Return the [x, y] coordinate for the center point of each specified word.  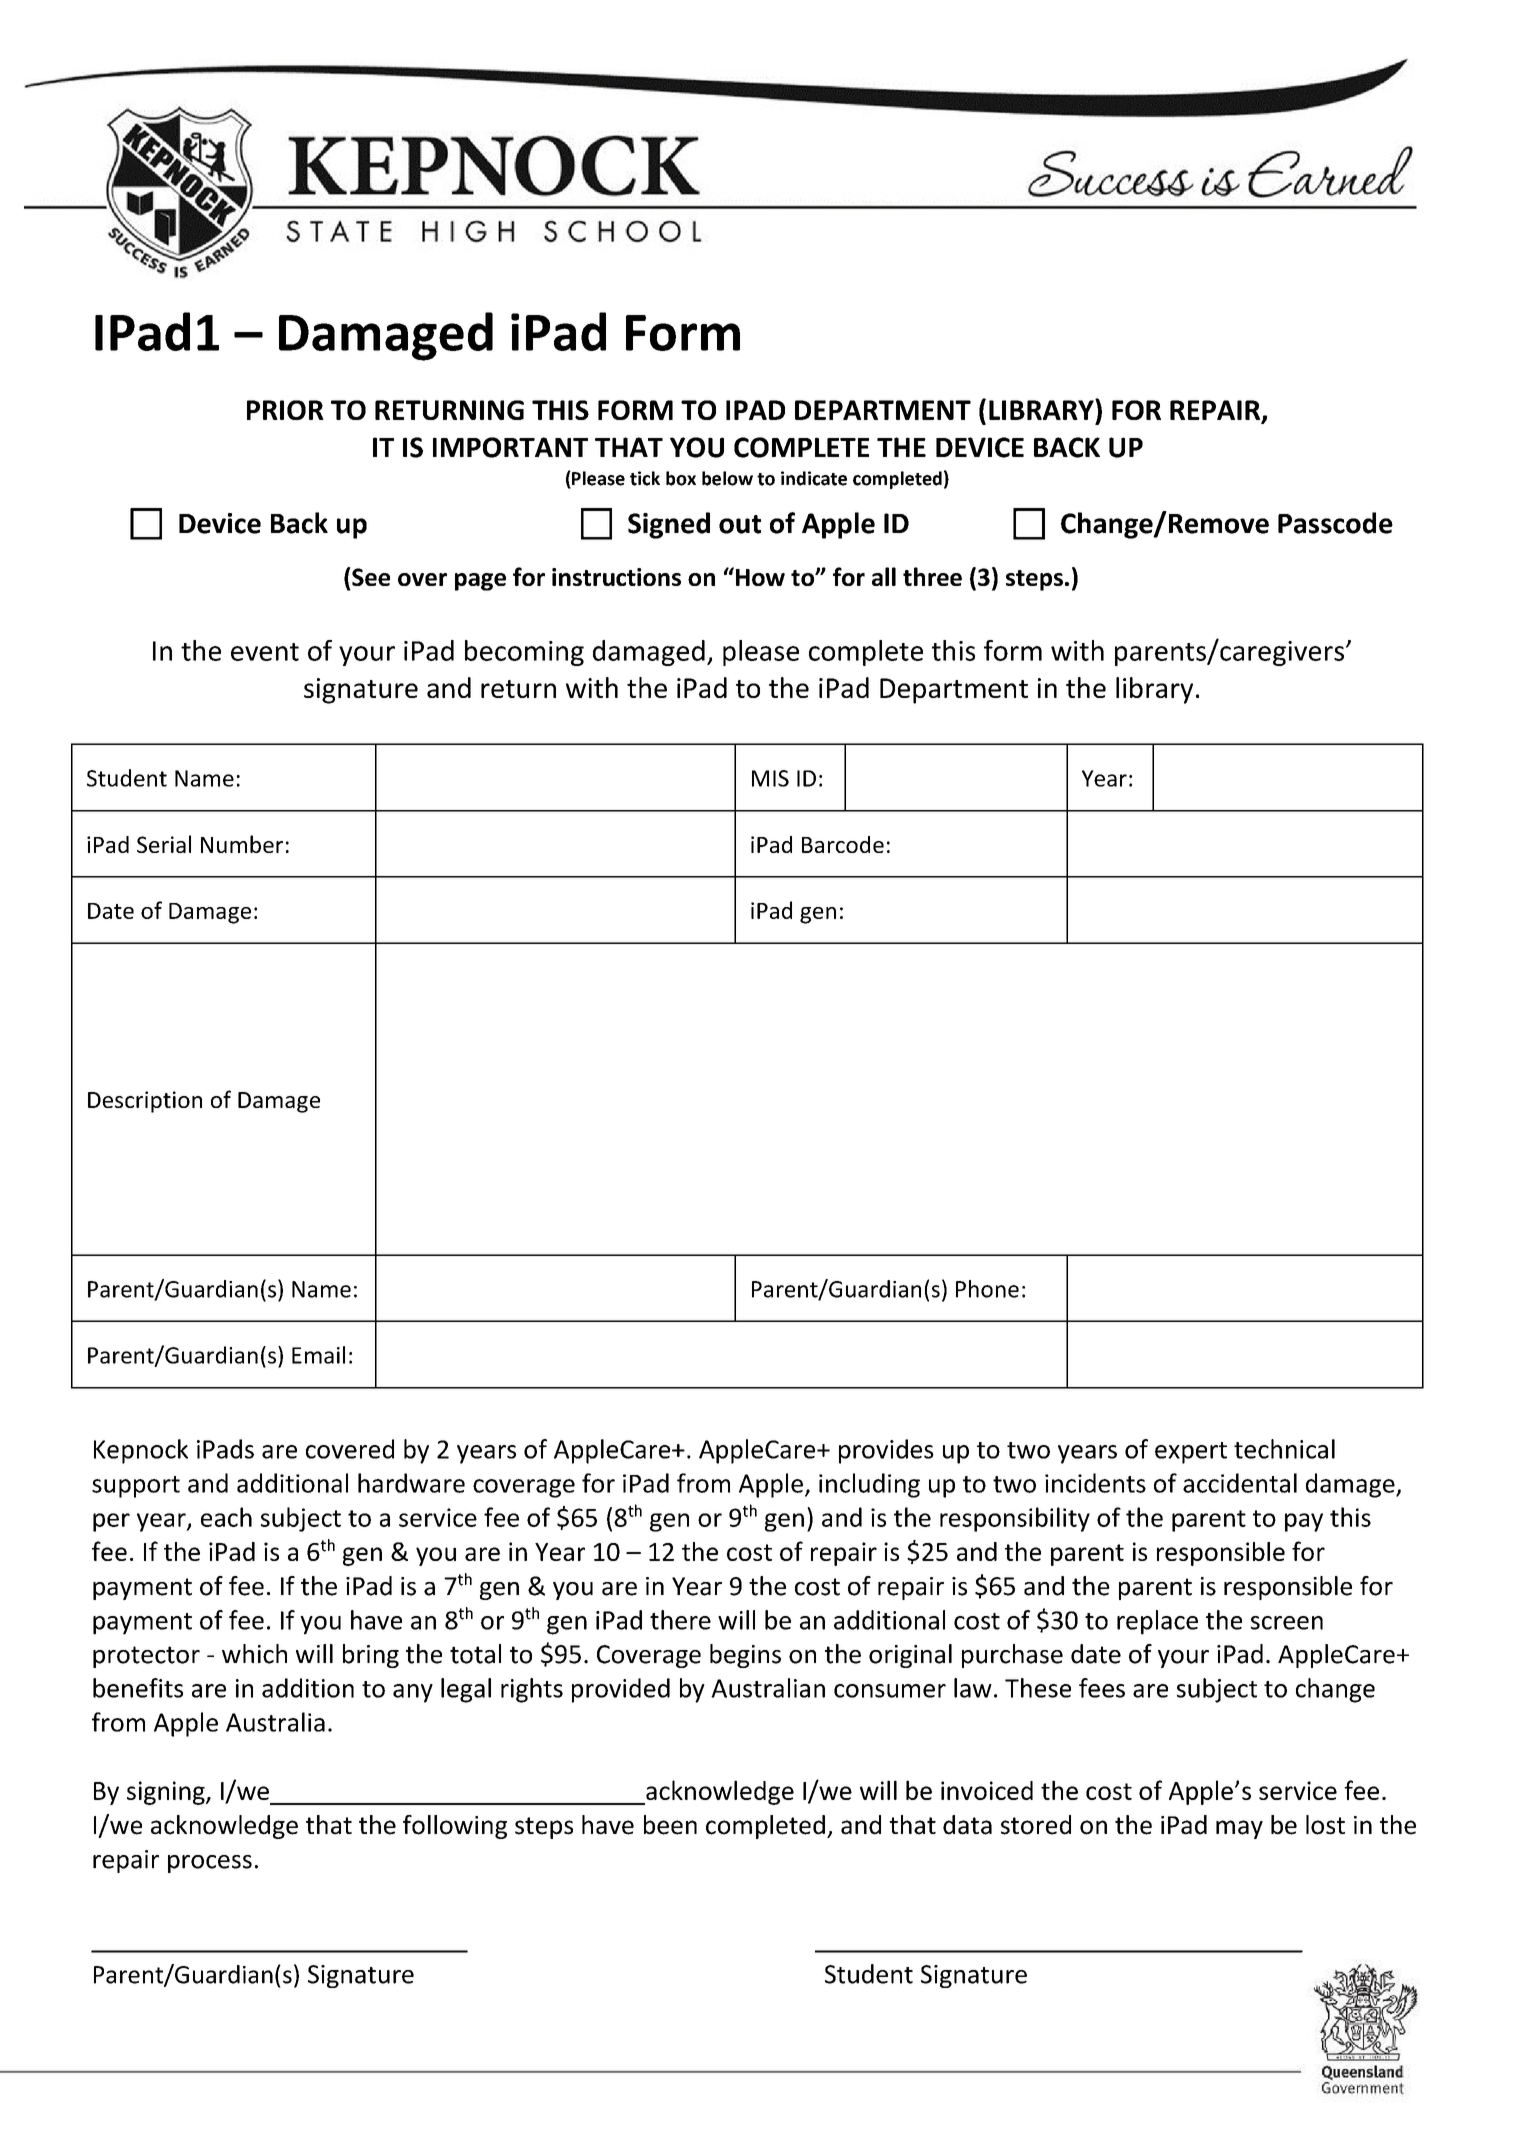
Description [145, 1102]
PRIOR [285, 410]
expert [1191, 1453]
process [210, 1864]
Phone [987, 1289]
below [727, 478]
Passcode [1335, 523]
